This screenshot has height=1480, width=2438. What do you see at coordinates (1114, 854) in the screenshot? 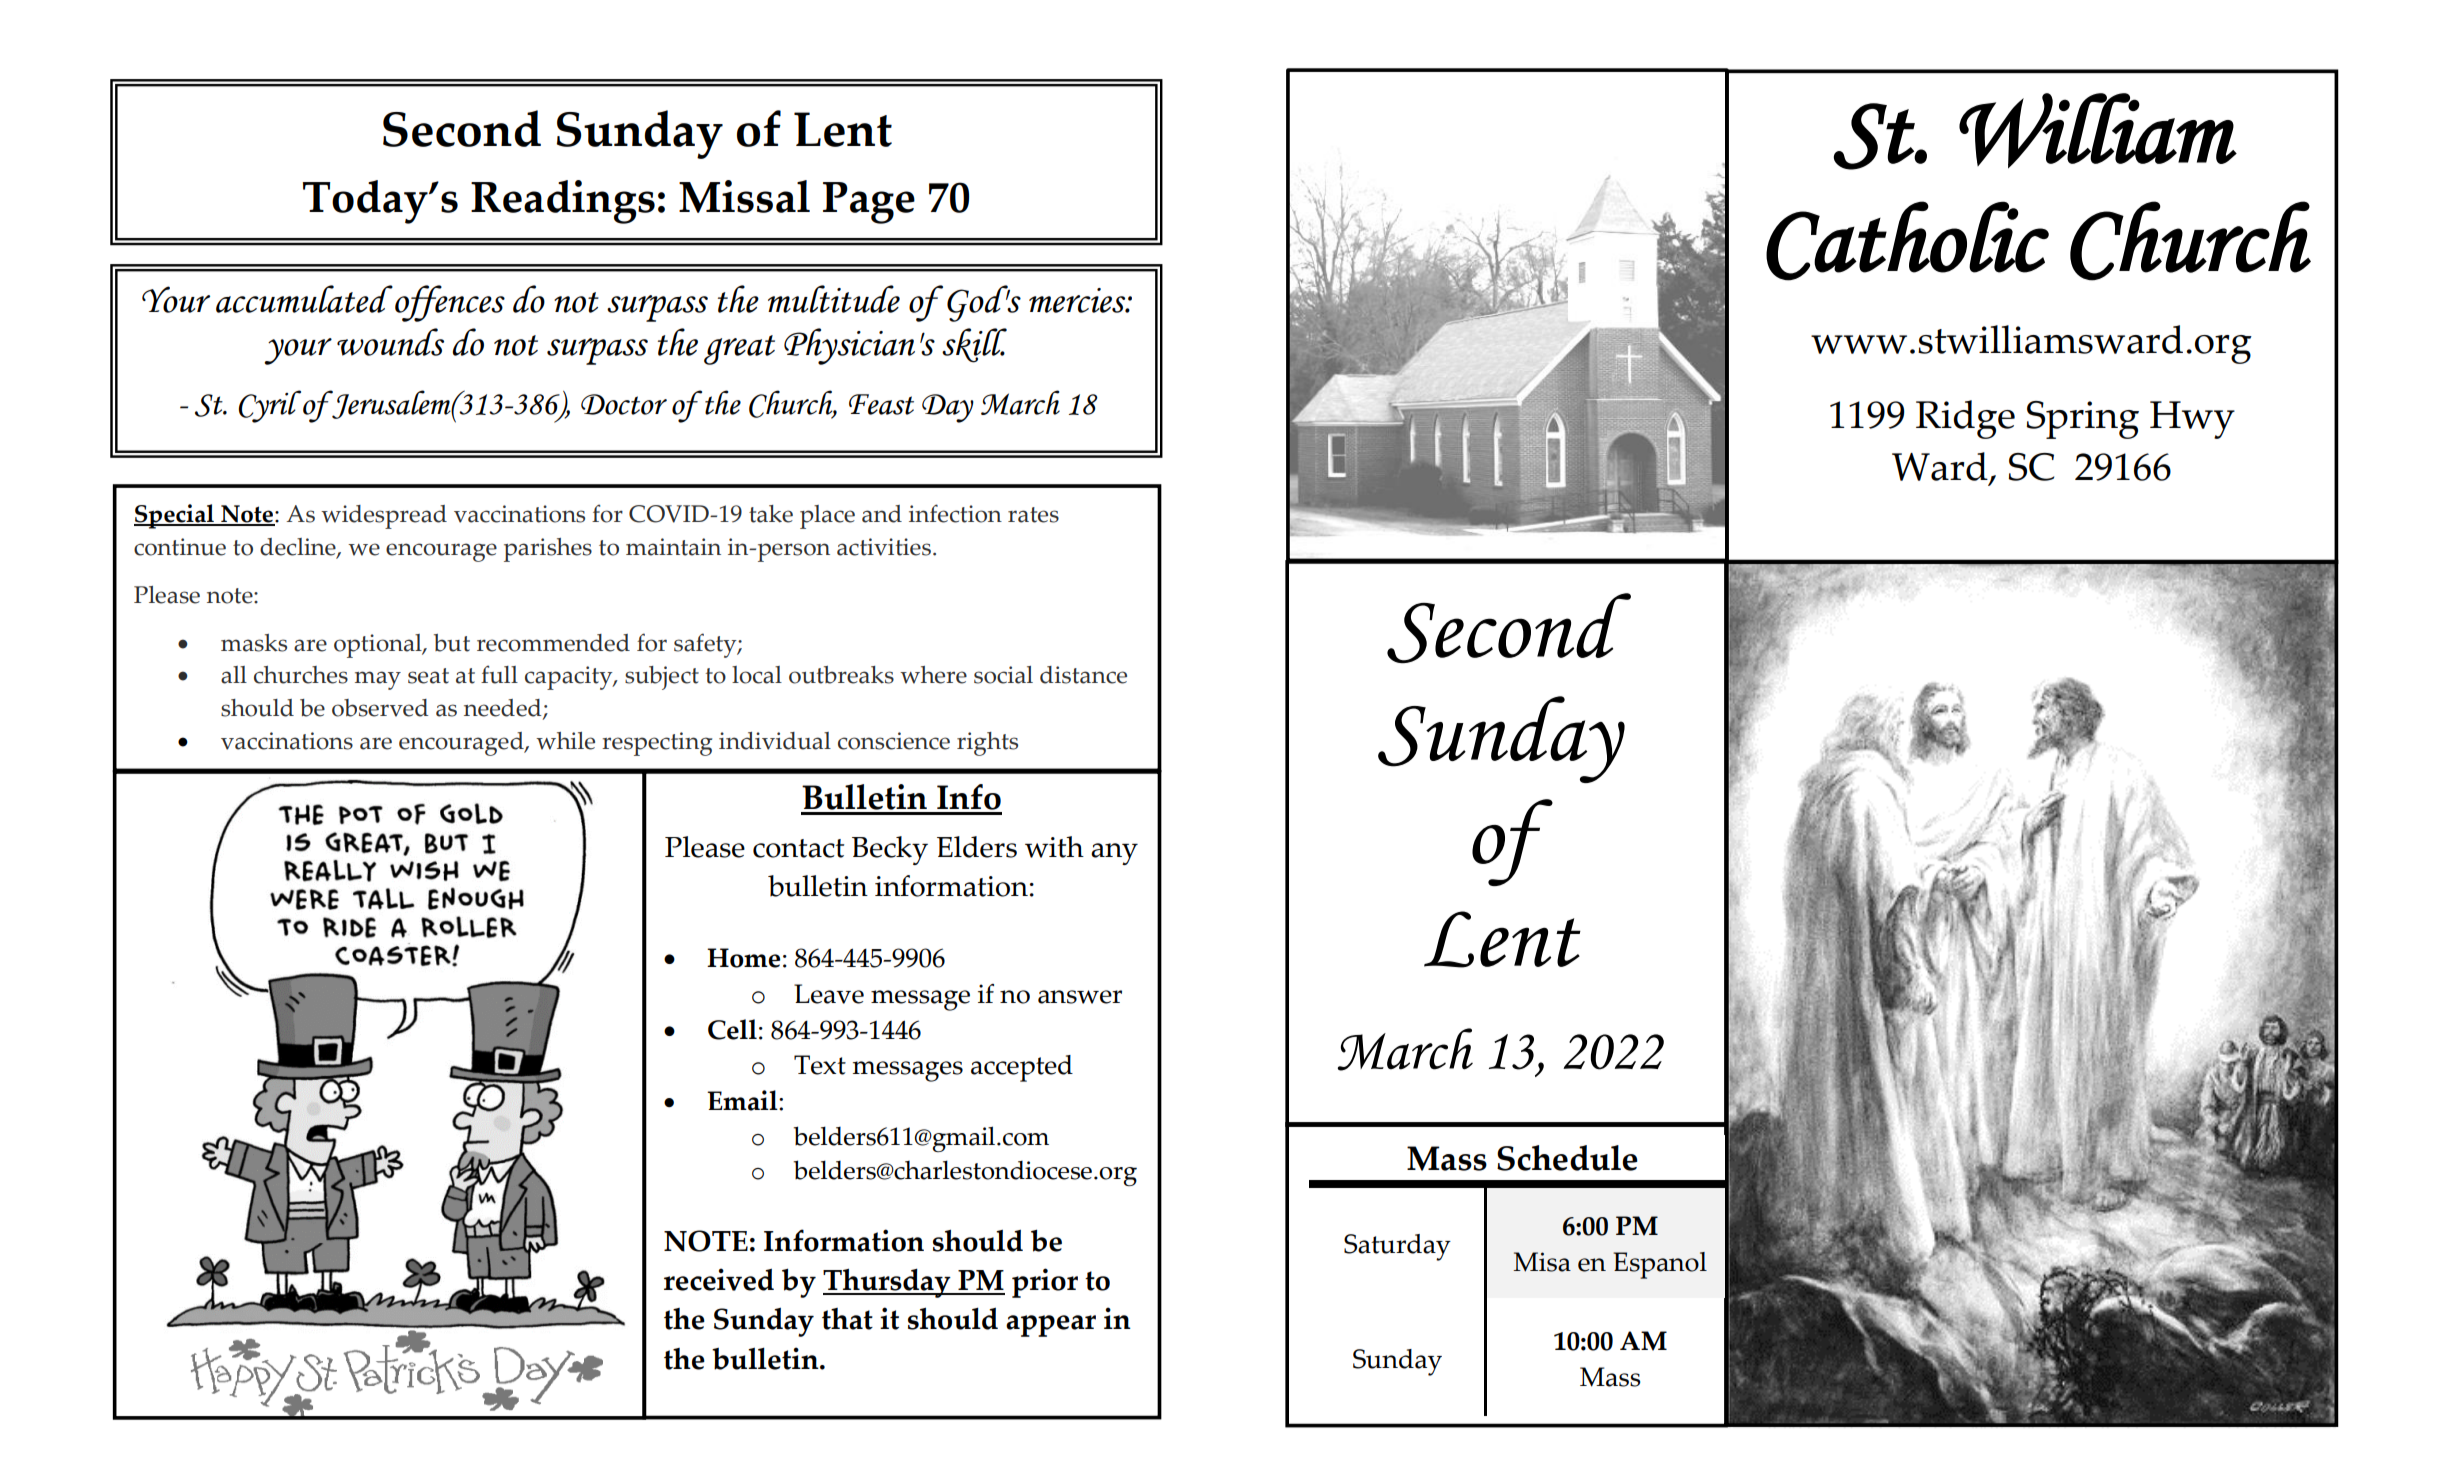
I see `any` at bounding box center [1114, 854].
